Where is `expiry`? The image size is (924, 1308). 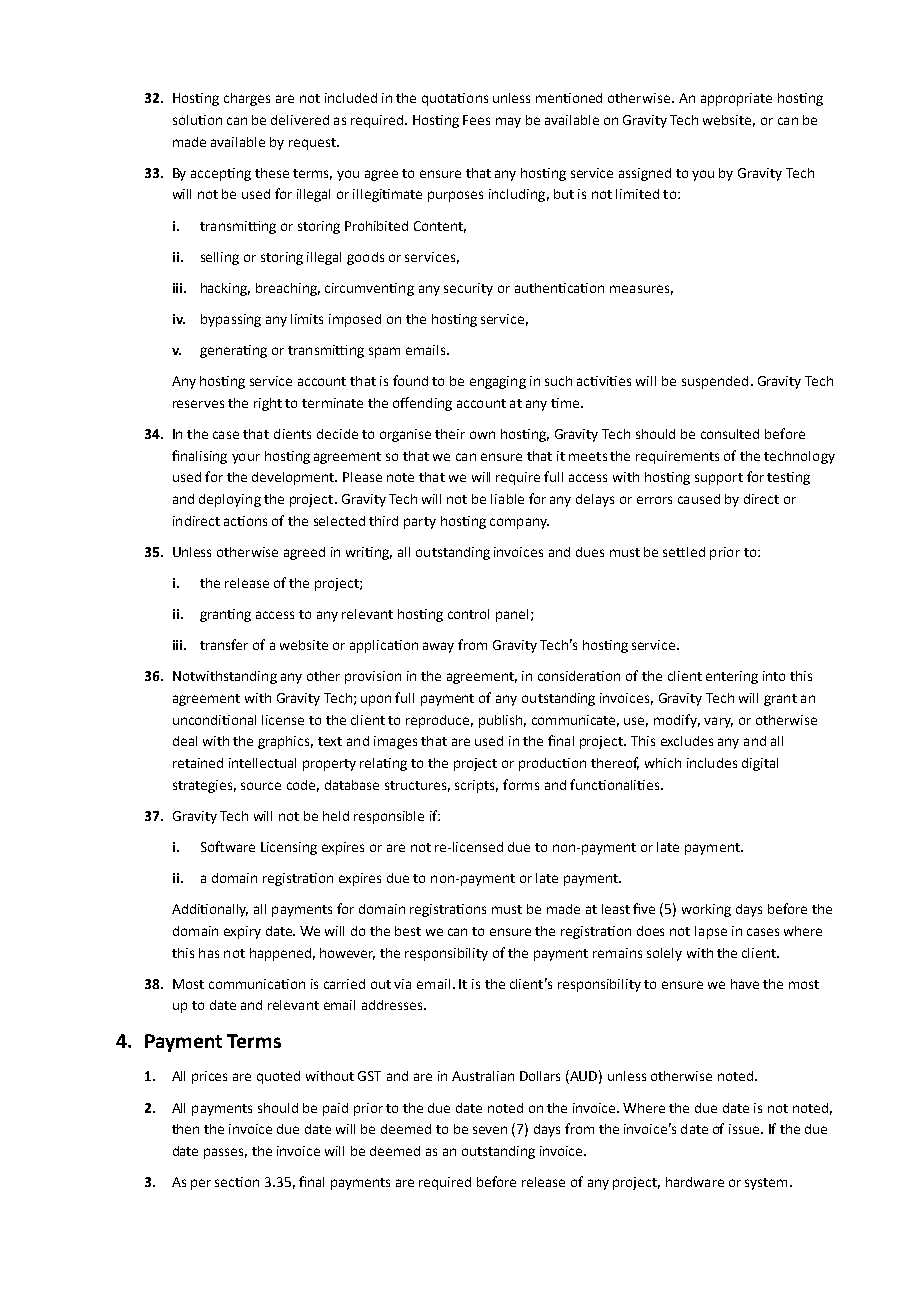
expiry is located at coordinates (242, 932).
